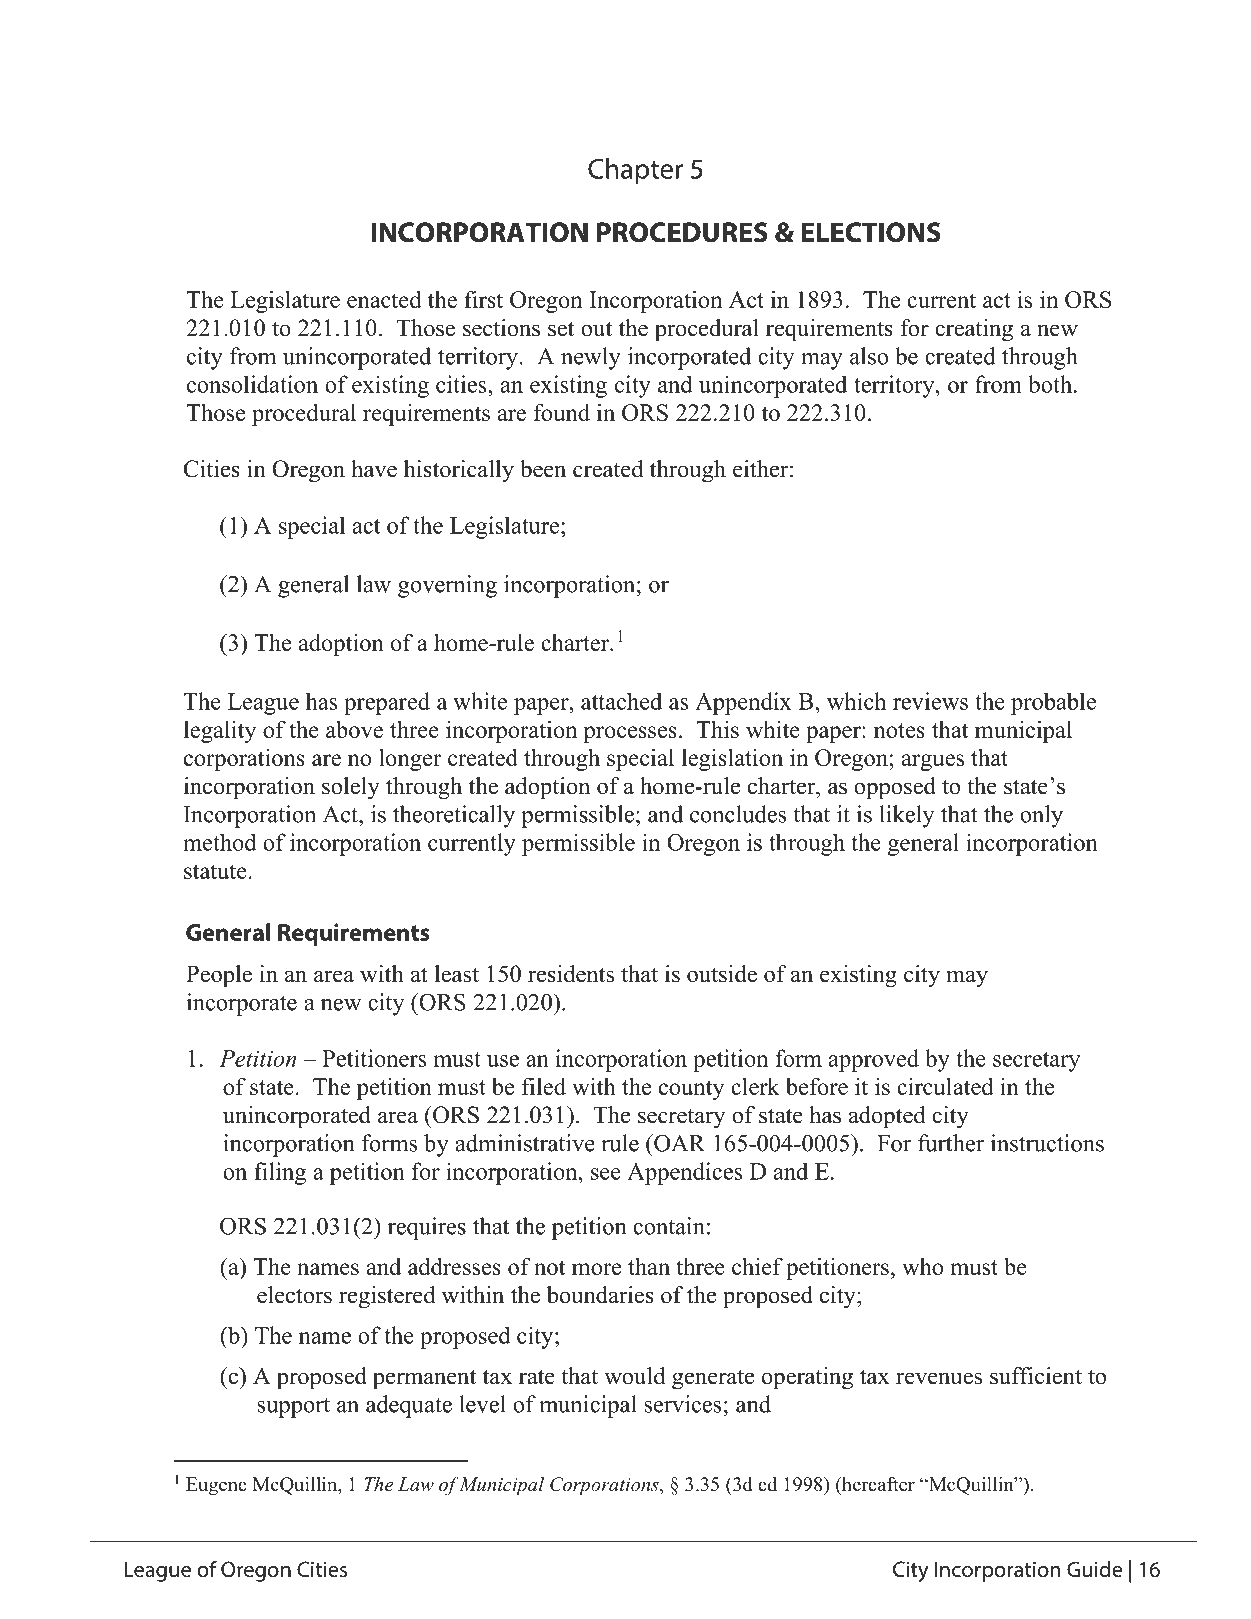 The image size is (1251, 1619). I want to click on county, so click(691, 1090).
